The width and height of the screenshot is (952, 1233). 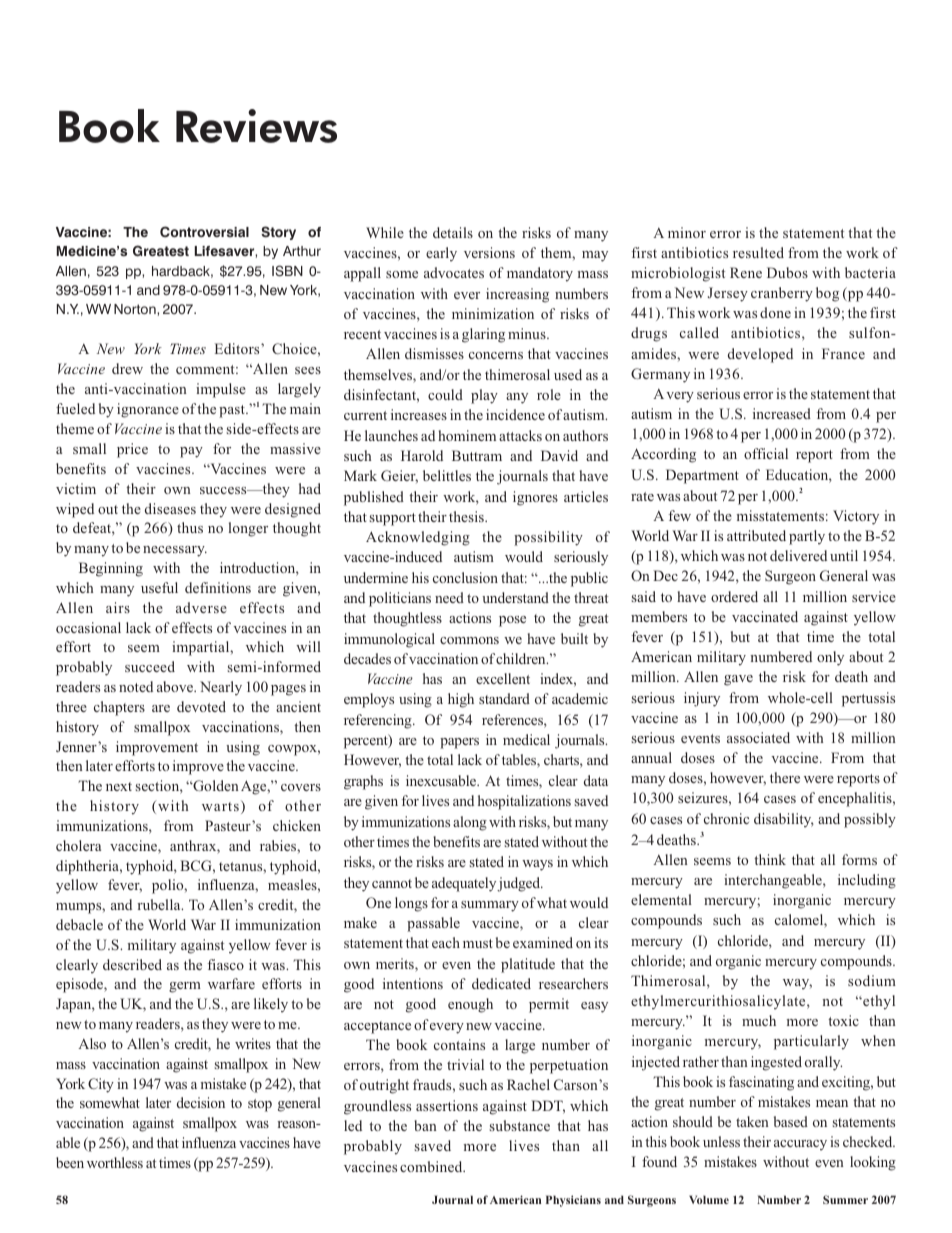 I want to click on commons, so click(x=469, y=640).
